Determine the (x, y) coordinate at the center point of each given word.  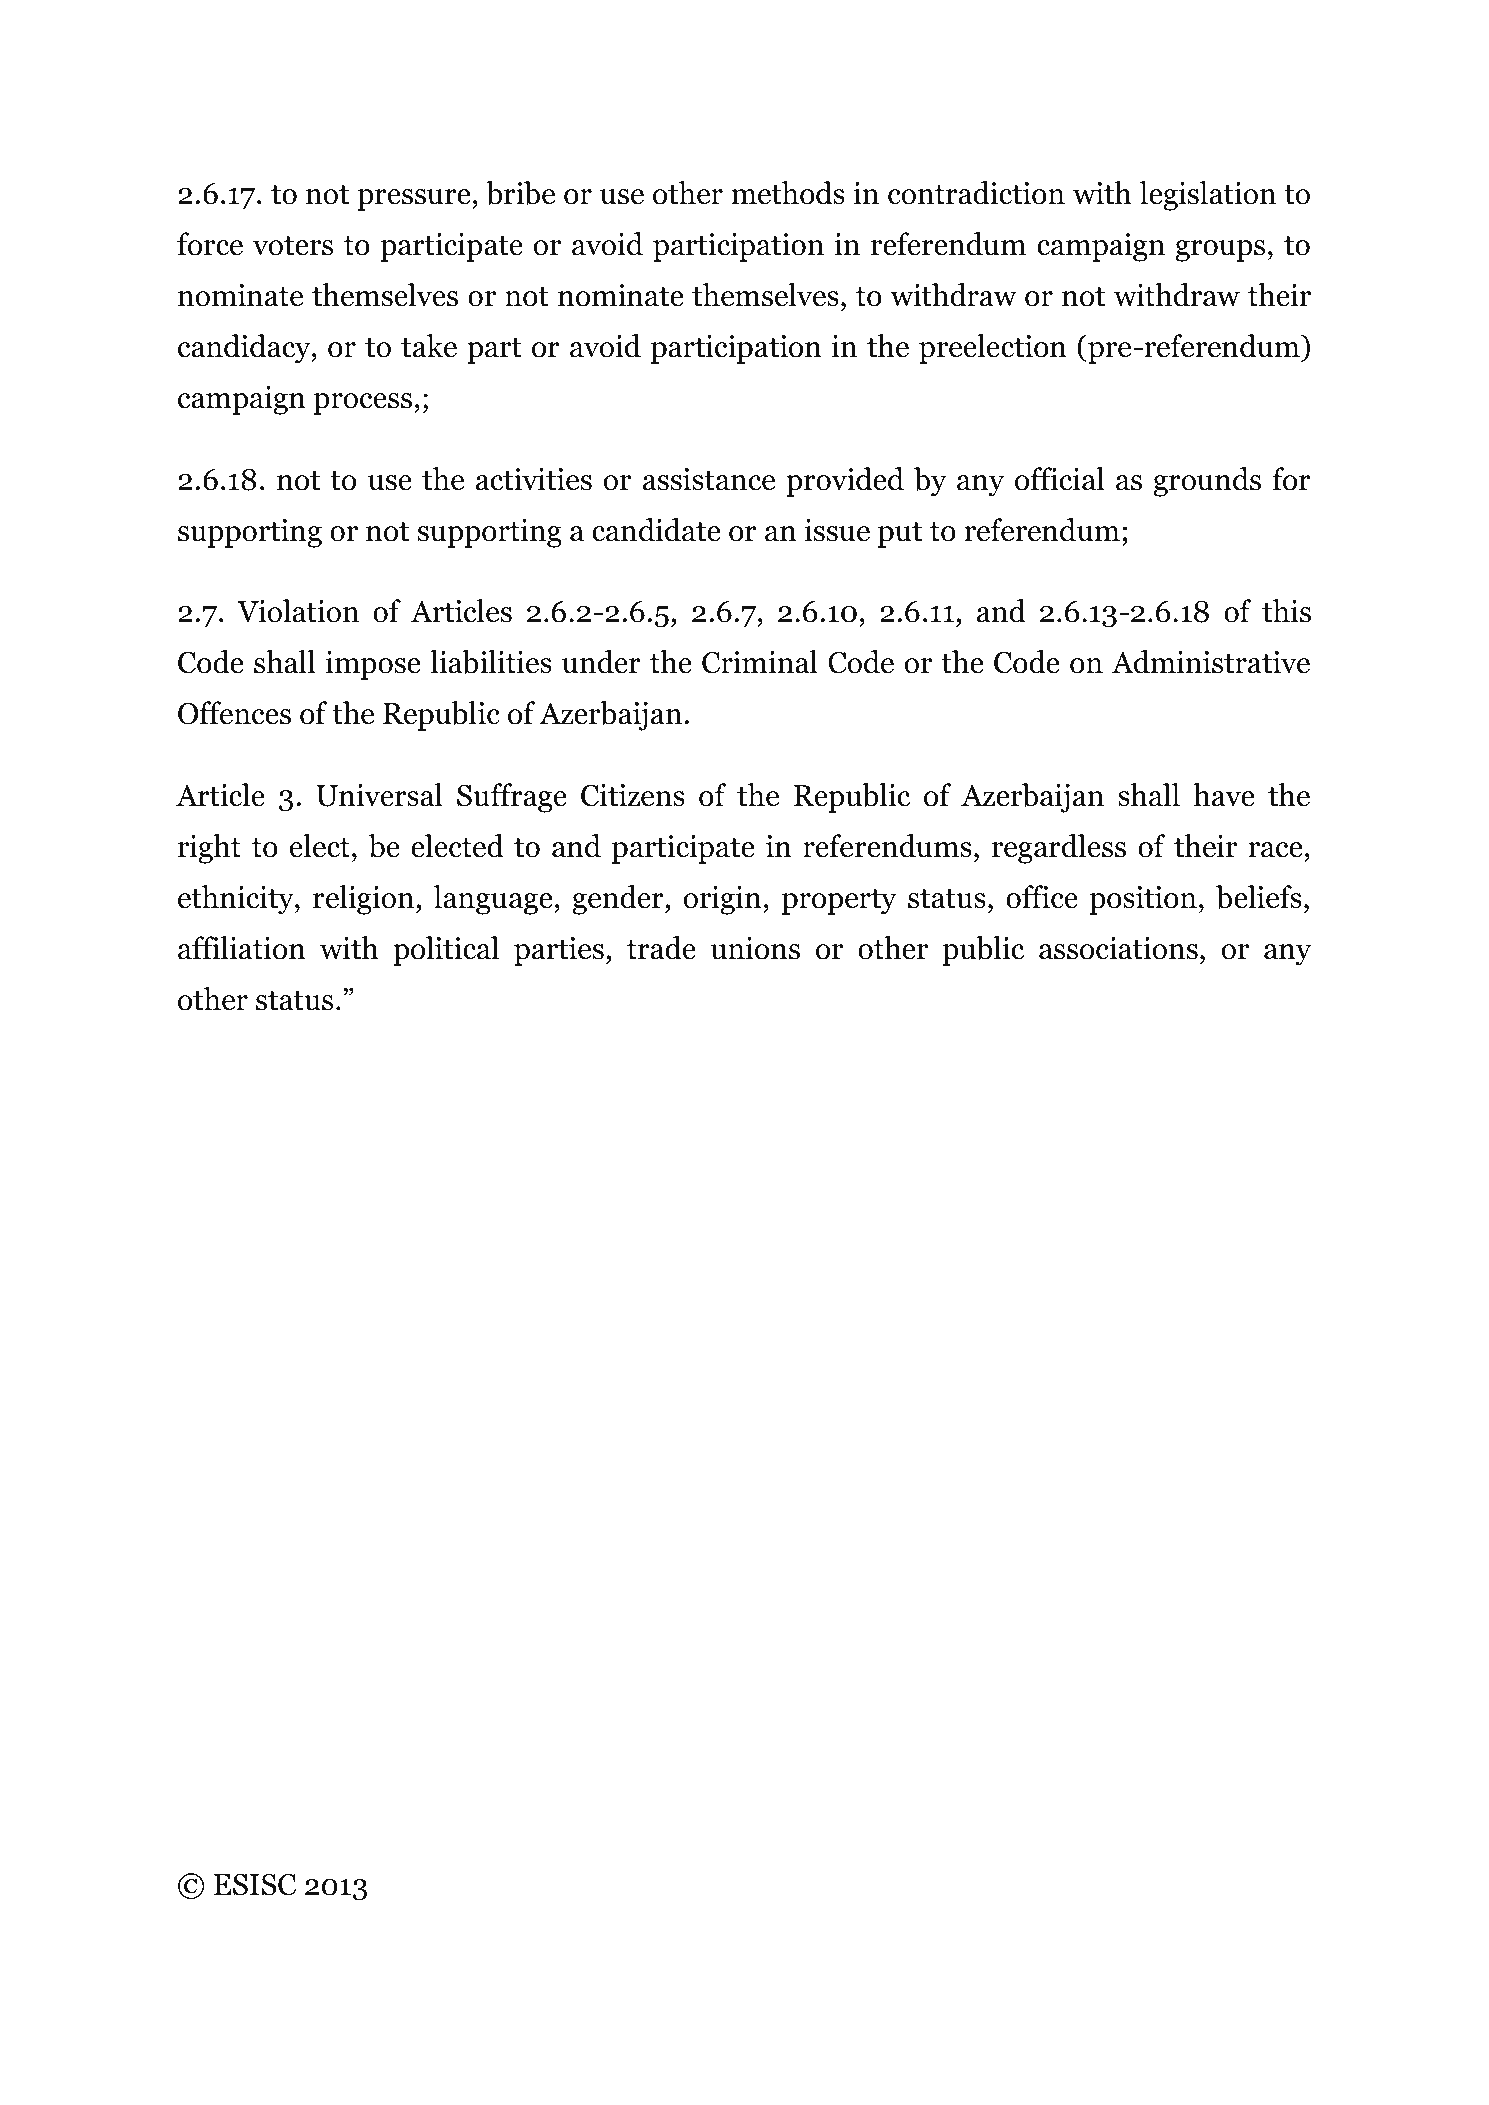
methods (788, 193)
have (1223, 795)
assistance (709, 479)
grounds (1207, 482)
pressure (415, 200)
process (363, 404)
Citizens (633, 795)
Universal (379, 795)
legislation (1208, 196)
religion (365, 900)
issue (837, 530)
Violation (298, 611)
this (1286, 611)
